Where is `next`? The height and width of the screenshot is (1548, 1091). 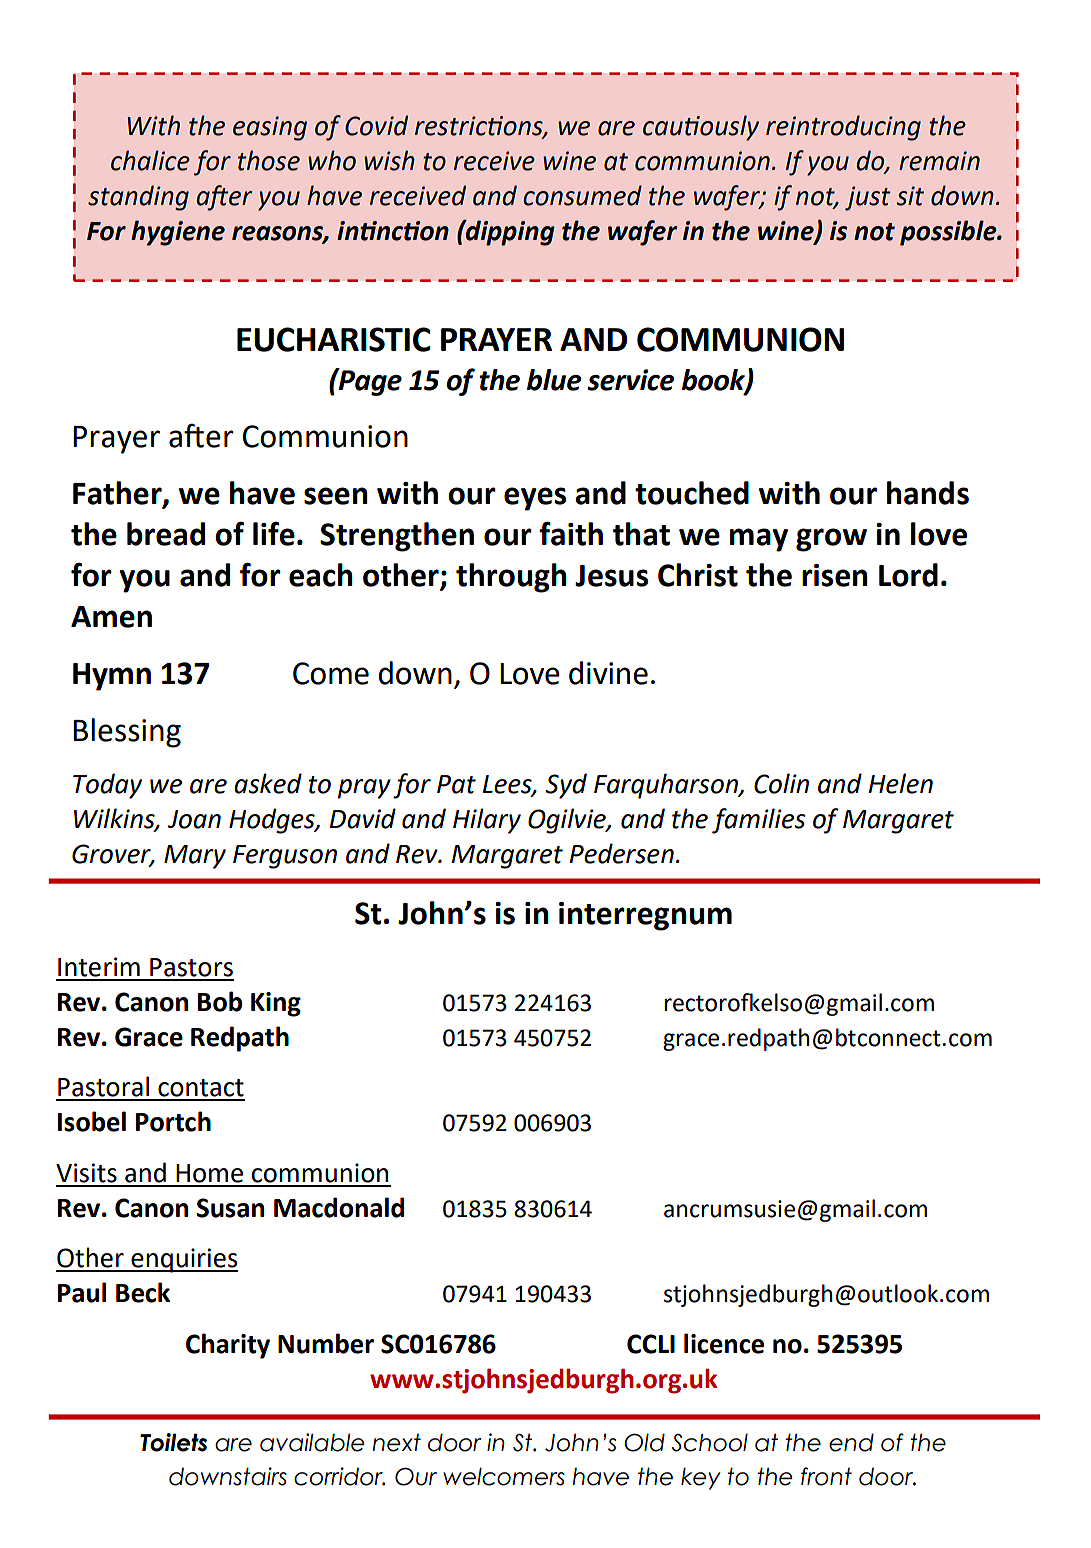 next is located at coordinates (396, 1443).
